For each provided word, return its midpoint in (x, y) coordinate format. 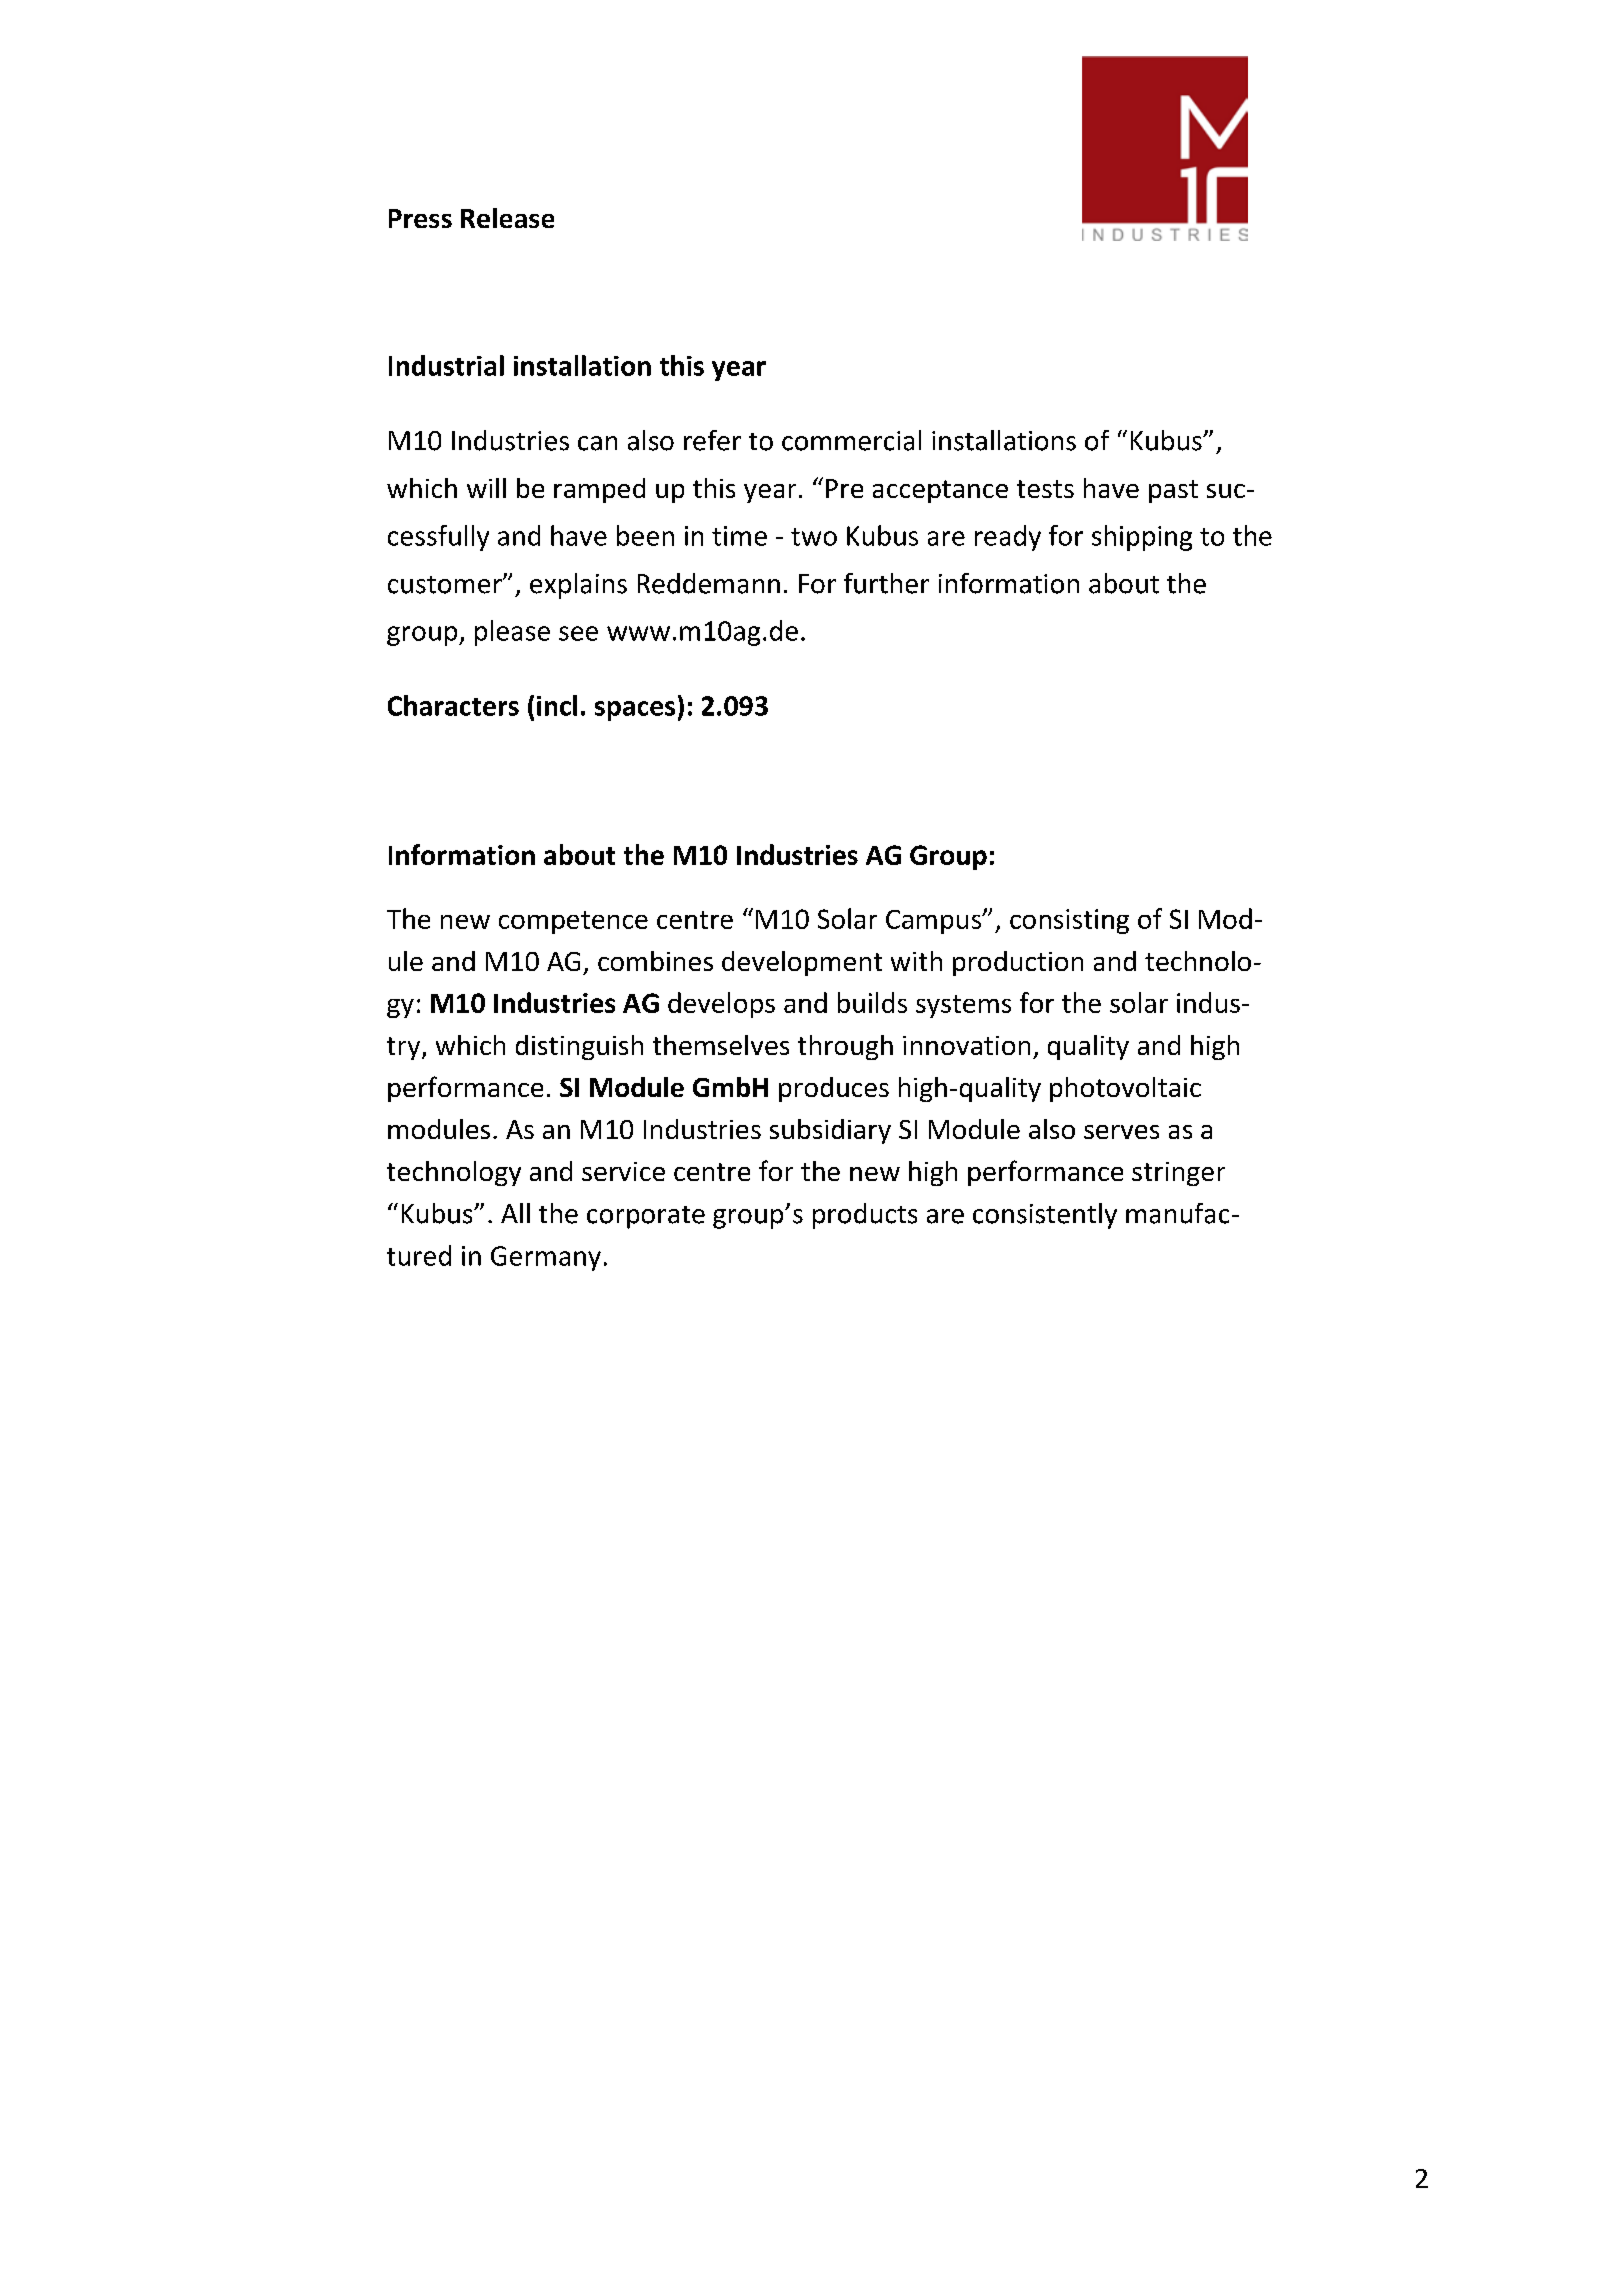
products (865, 1216)
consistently (1045, 1216)
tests (1045, 489)
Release (507, 218)
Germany (546, 1258)
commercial (851, 440)
